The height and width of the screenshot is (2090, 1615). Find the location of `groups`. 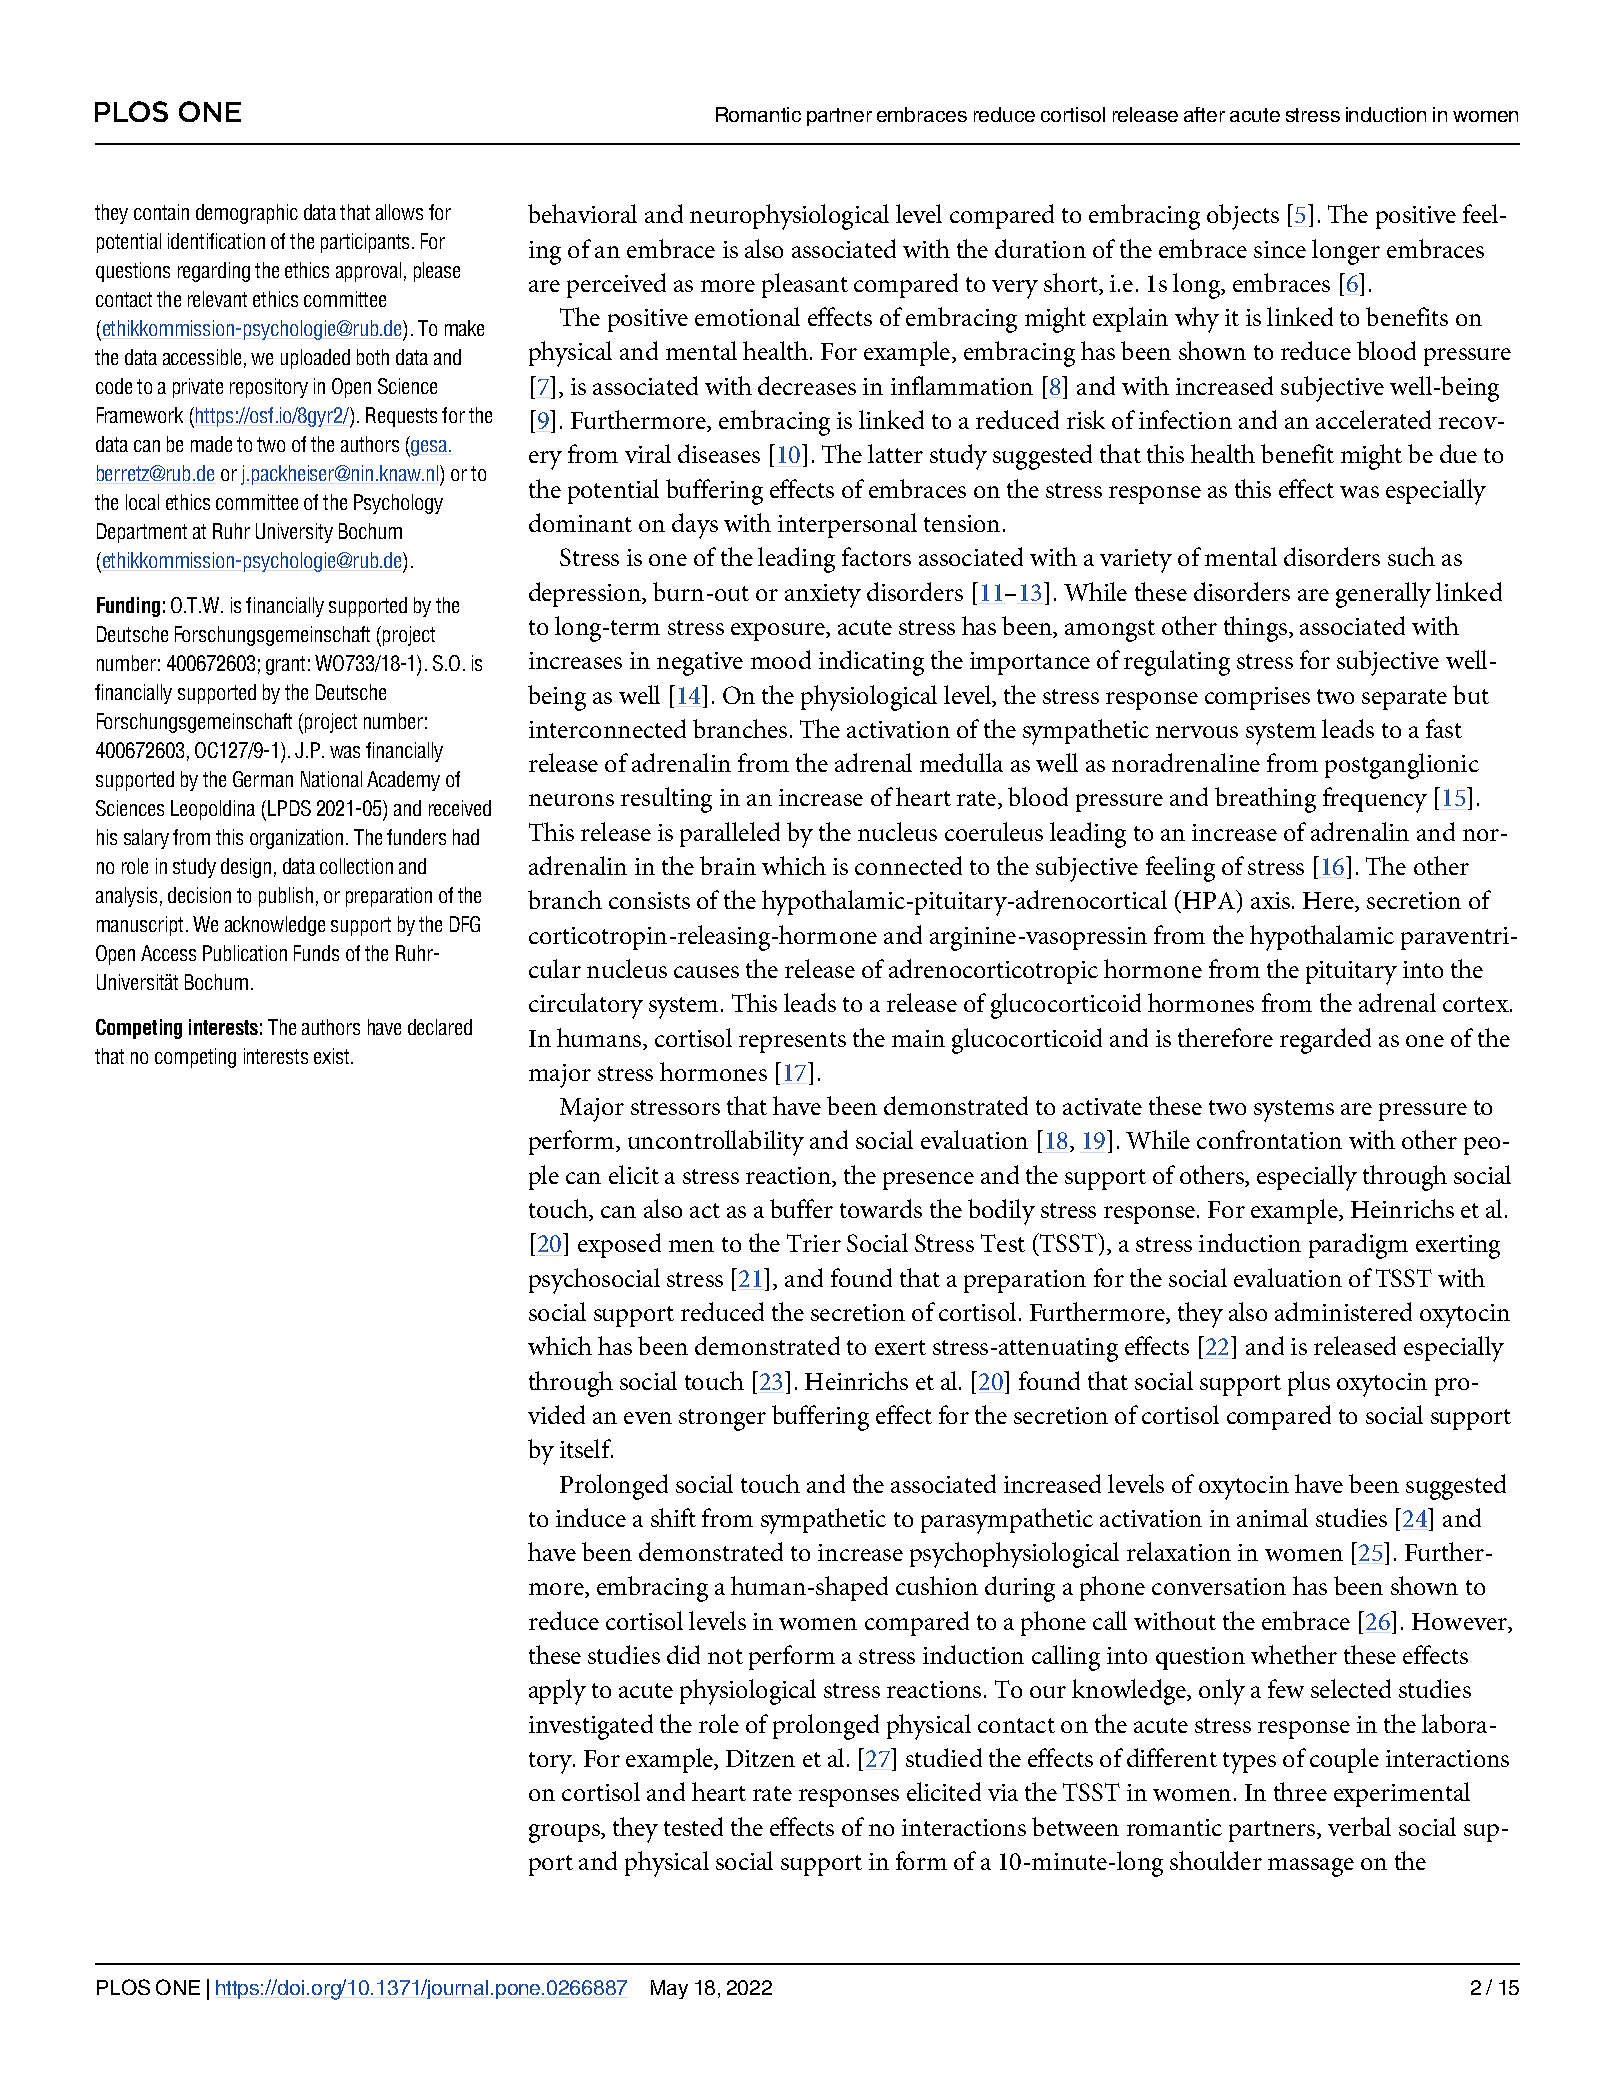

groups is located at coordinates (565, 1833).
